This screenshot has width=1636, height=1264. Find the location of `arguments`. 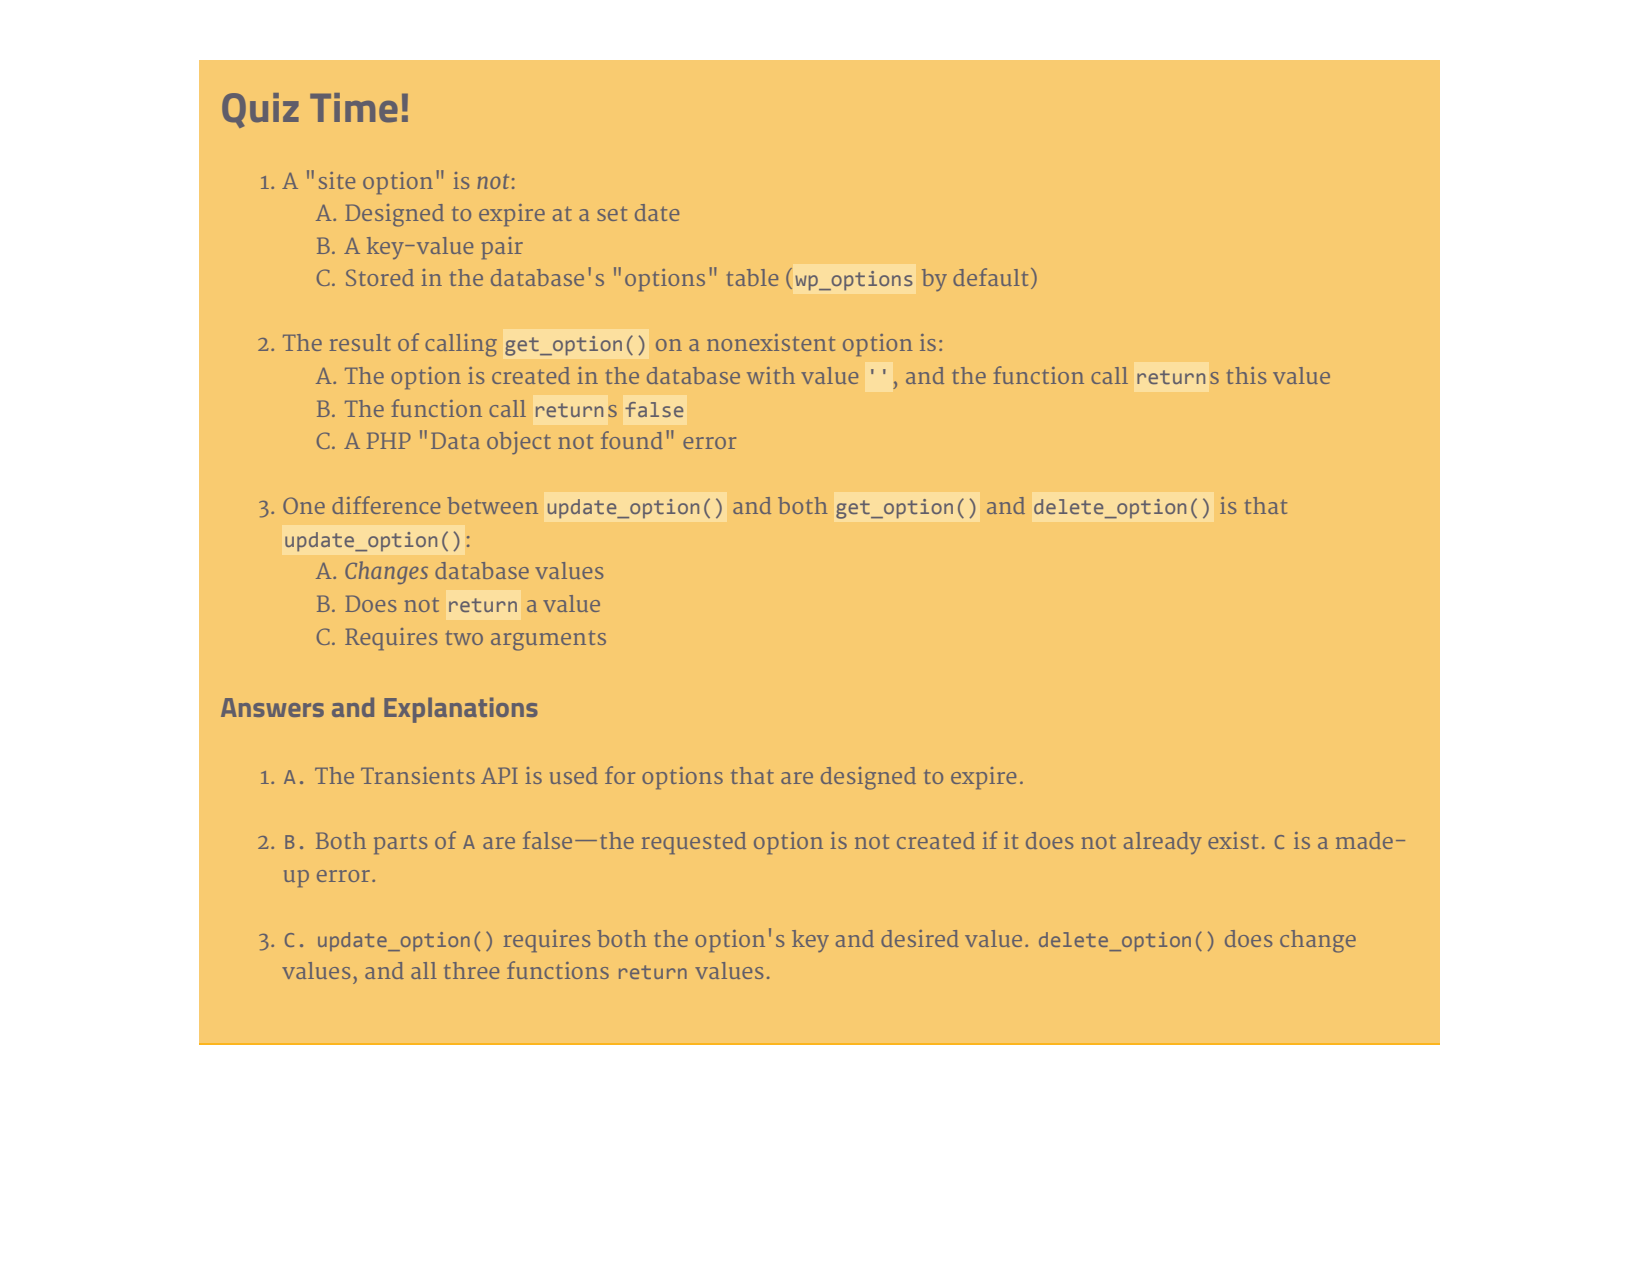

arguments is located at coordinates (548, 641).
